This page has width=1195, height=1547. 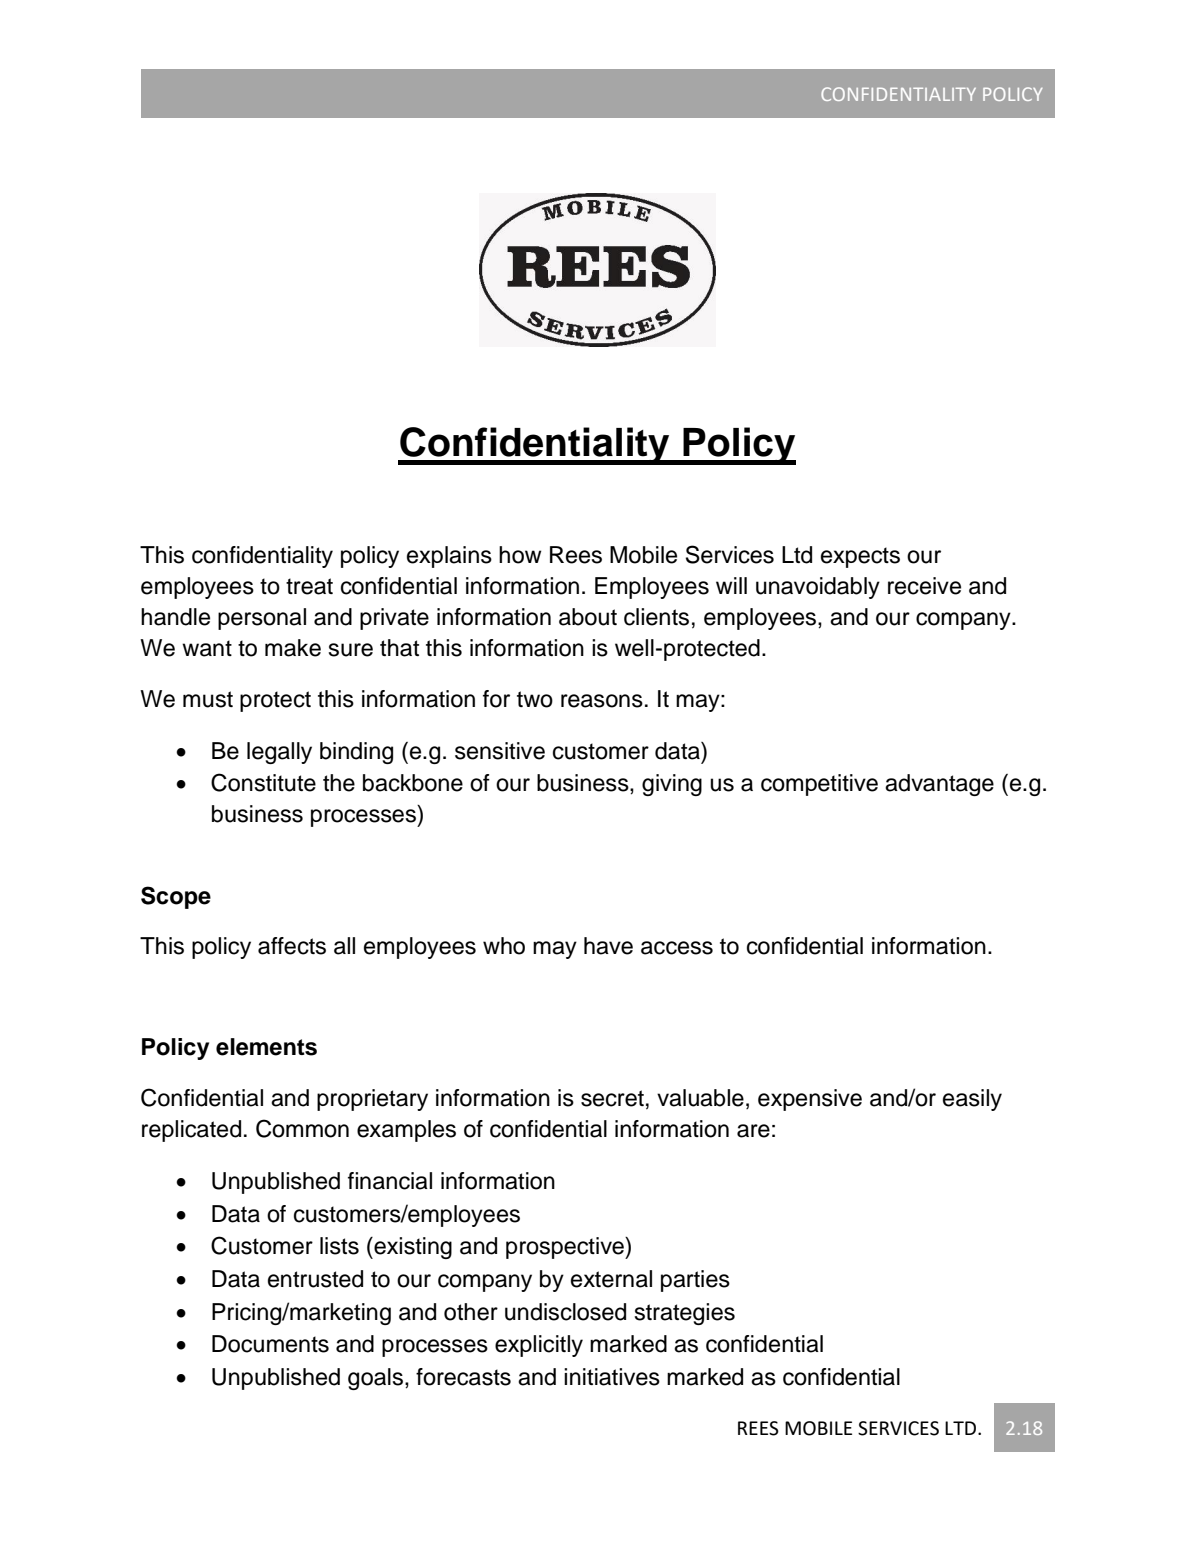 What do you see at coordinates (860, 557) in the page?
I see `expects` at bounding box center [860, 557].
